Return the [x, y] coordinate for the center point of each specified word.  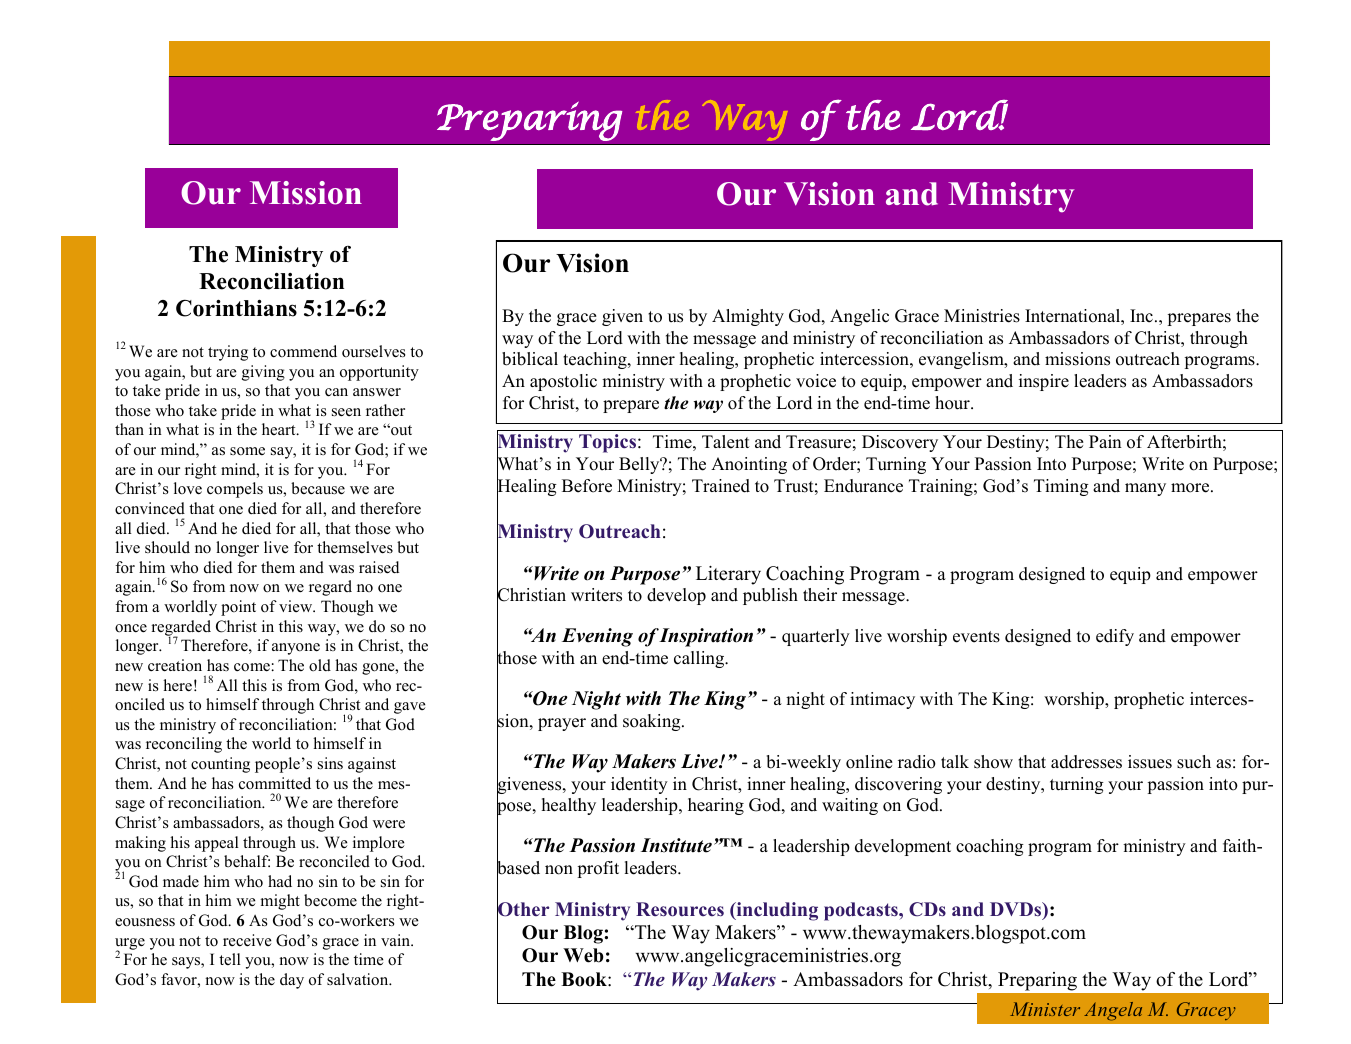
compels [235, 490]
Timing [1061, 487]
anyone [296, 649]
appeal [217, 844]
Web [583, 955]
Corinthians [236, 308]
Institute [676, 845]
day [292, 981]
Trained [721, 486]
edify [1115, 637]
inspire [1044, 382]
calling [700, 659]
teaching [596, 360]
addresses [1086, 762]
